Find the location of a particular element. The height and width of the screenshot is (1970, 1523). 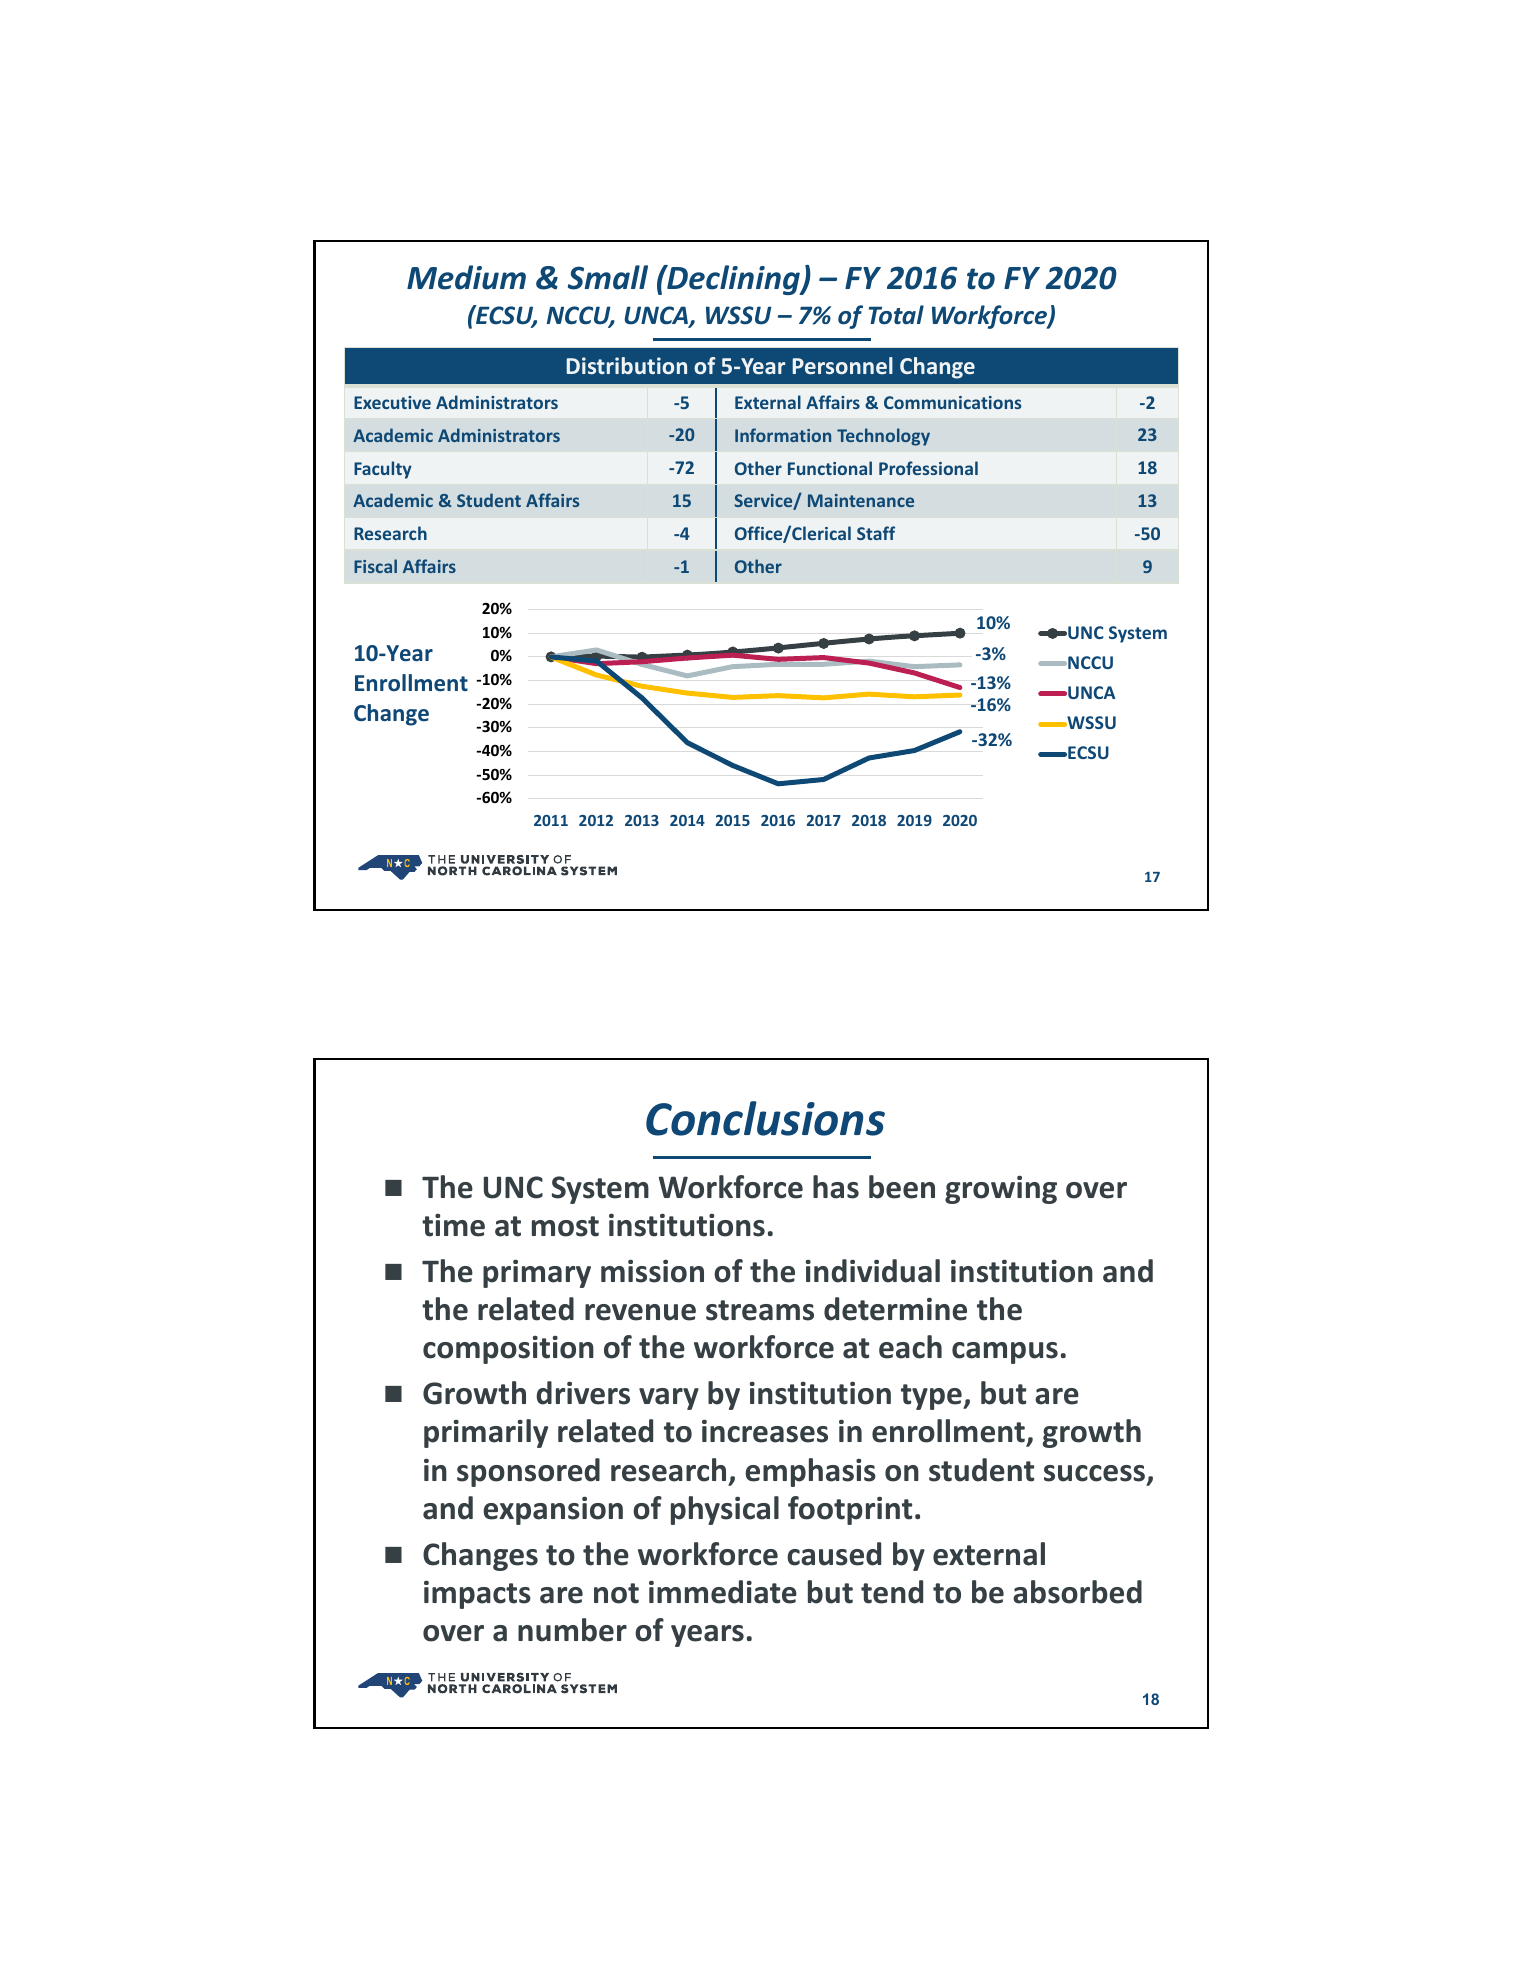

Maintenance is located at coordinates (861, 500).
